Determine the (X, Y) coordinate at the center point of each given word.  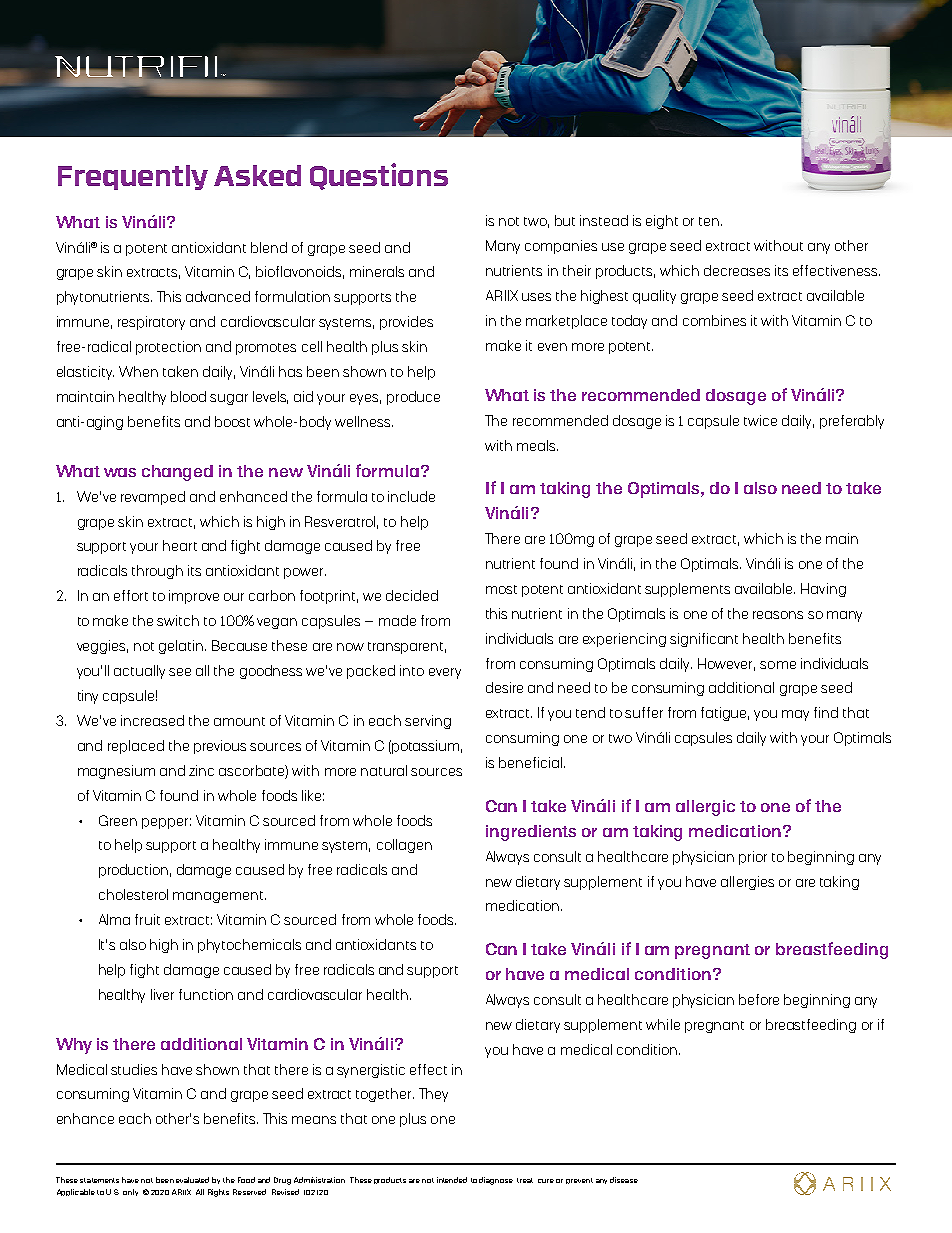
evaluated (192, 1180)
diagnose (496, 1181)
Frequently (133, 177)
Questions (379, 176)
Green (118, 820)
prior (753, 858)
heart (180, 545)
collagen (404, 846)
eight (662, 222)
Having (823, 590)
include (411, 496)
